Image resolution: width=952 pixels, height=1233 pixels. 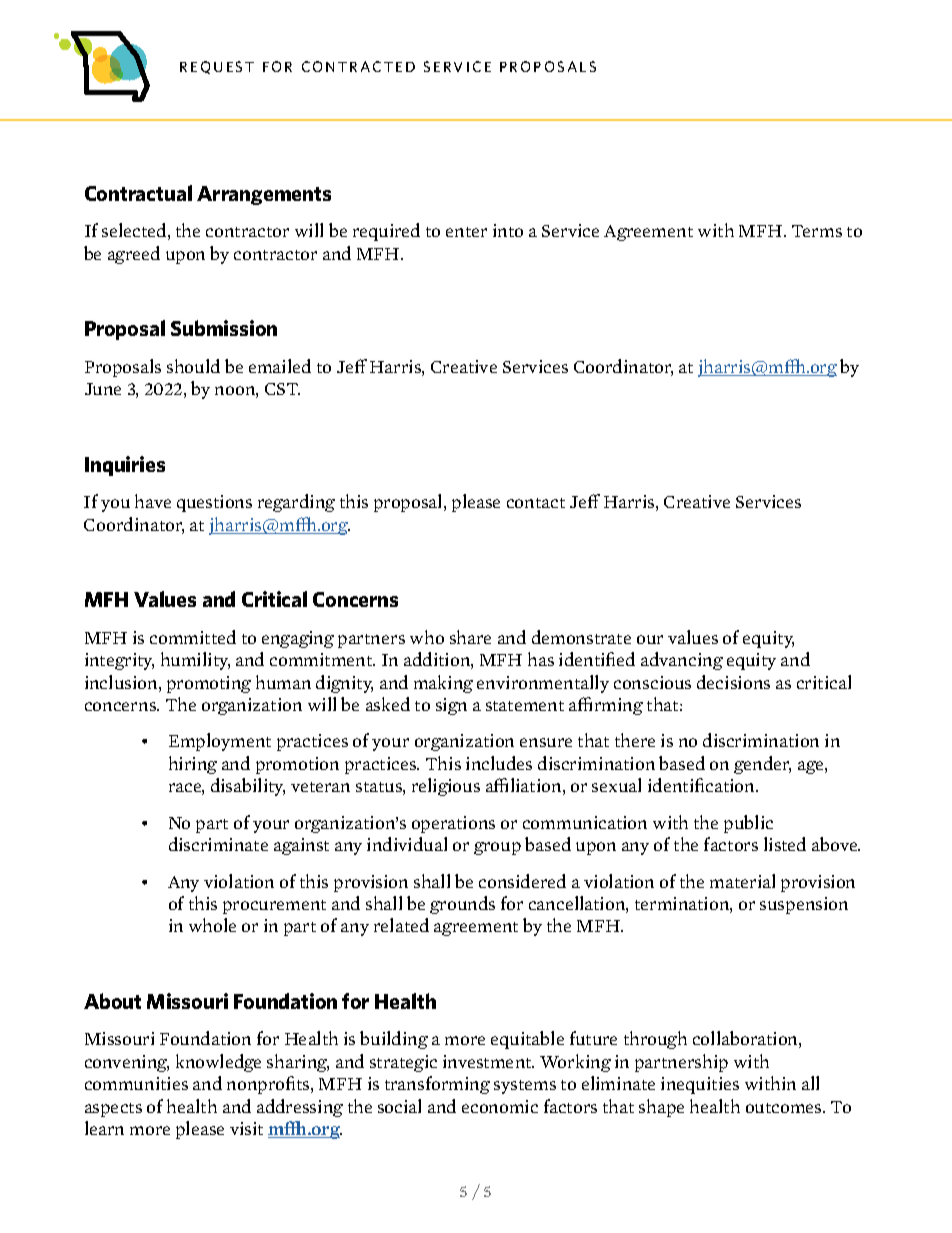 I want to click on economic, so click(x=500, y=1106).
